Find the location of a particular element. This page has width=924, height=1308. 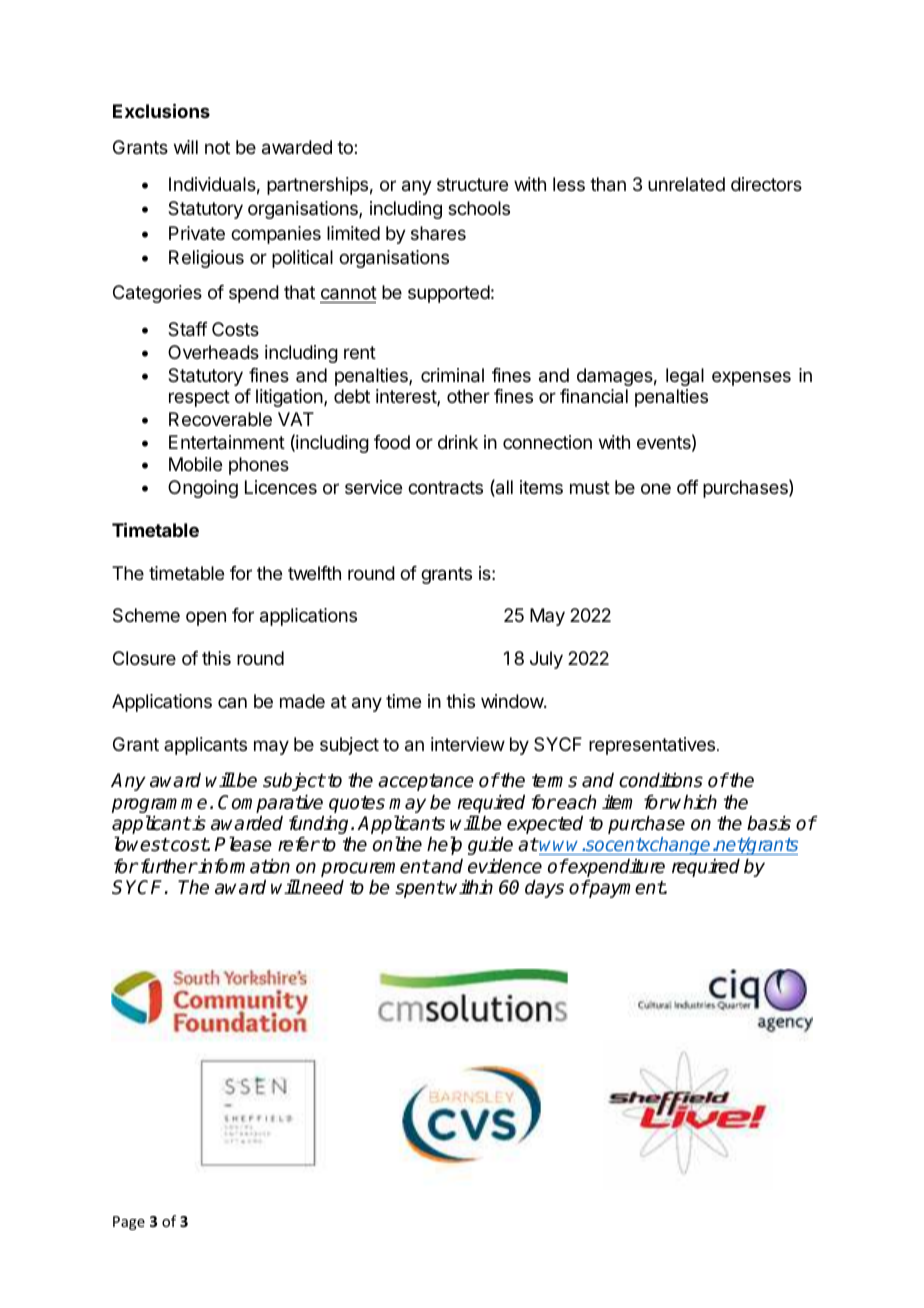

Page is located at coordinates (129, 1223).
